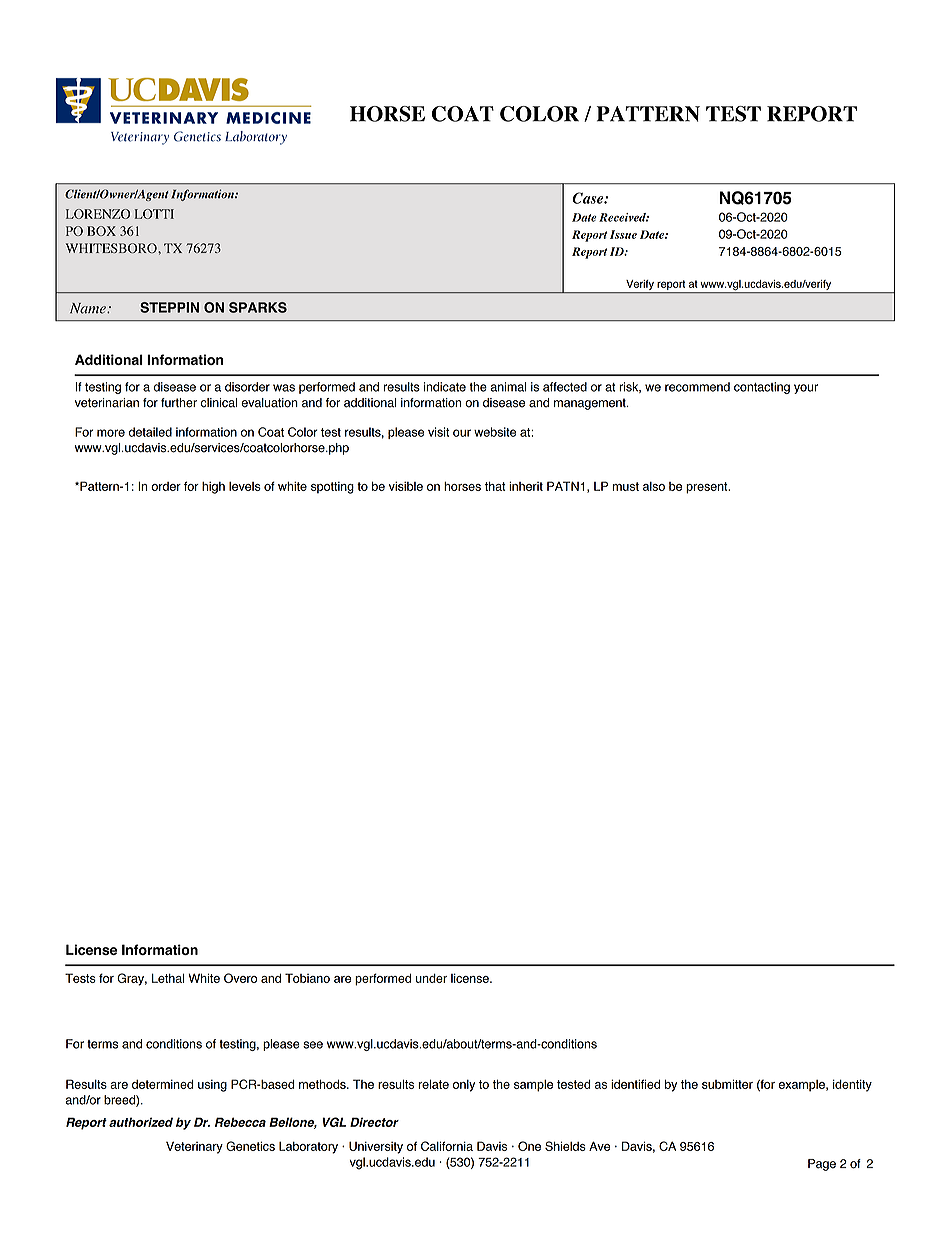 Image resolution: width=952 pixels, height=1233 pixels. What do you see at coordinates (447, 1146) in the screenshot?
I see `California` at bounding box center [447, 1146].
